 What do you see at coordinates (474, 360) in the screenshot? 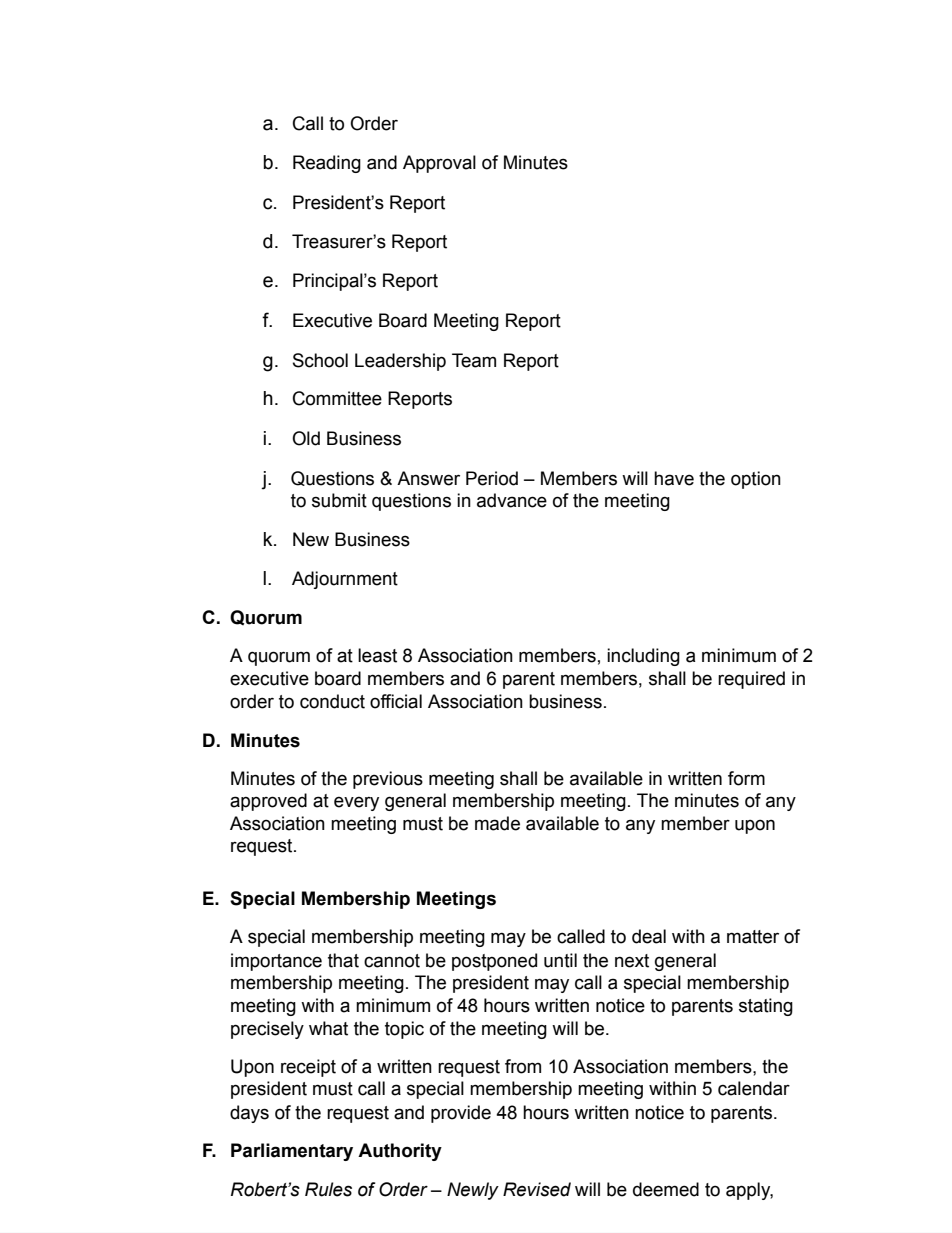
I see `Team` at bounding box center [474, 360].
